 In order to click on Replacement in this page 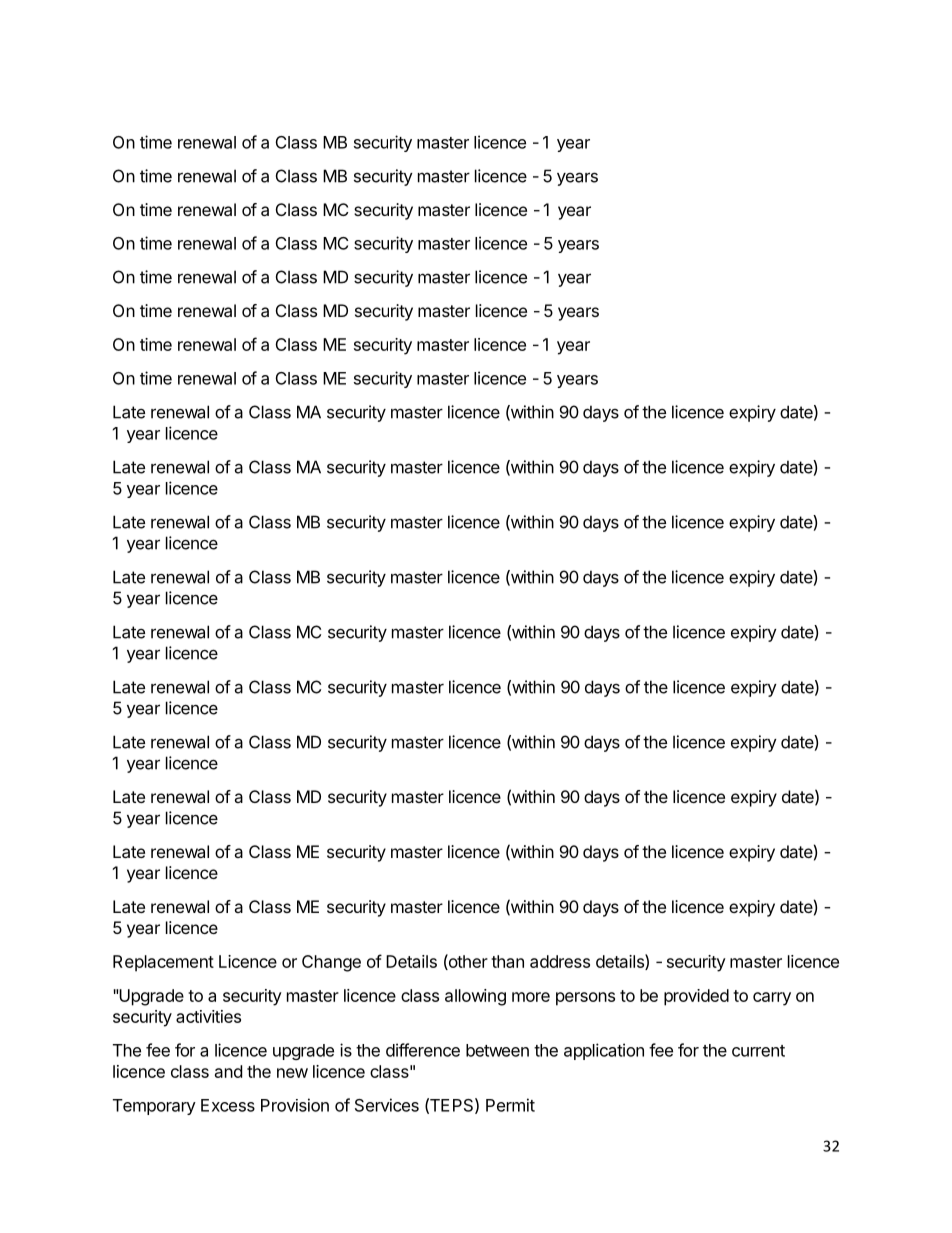, I will do `click(163, 963)`.
